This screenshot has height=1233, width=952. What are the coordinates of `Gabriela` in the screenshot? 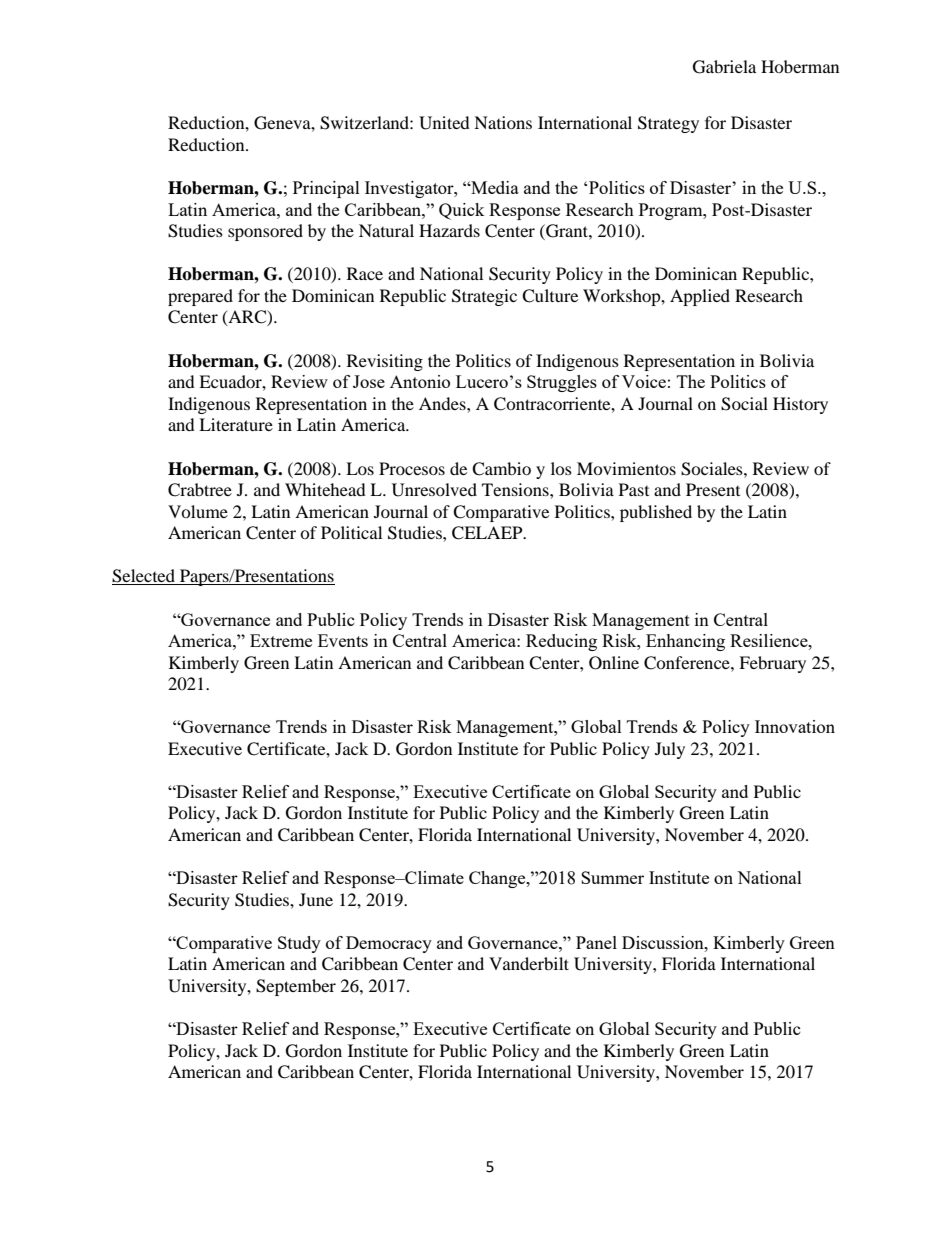 It's located at (724, 67).
